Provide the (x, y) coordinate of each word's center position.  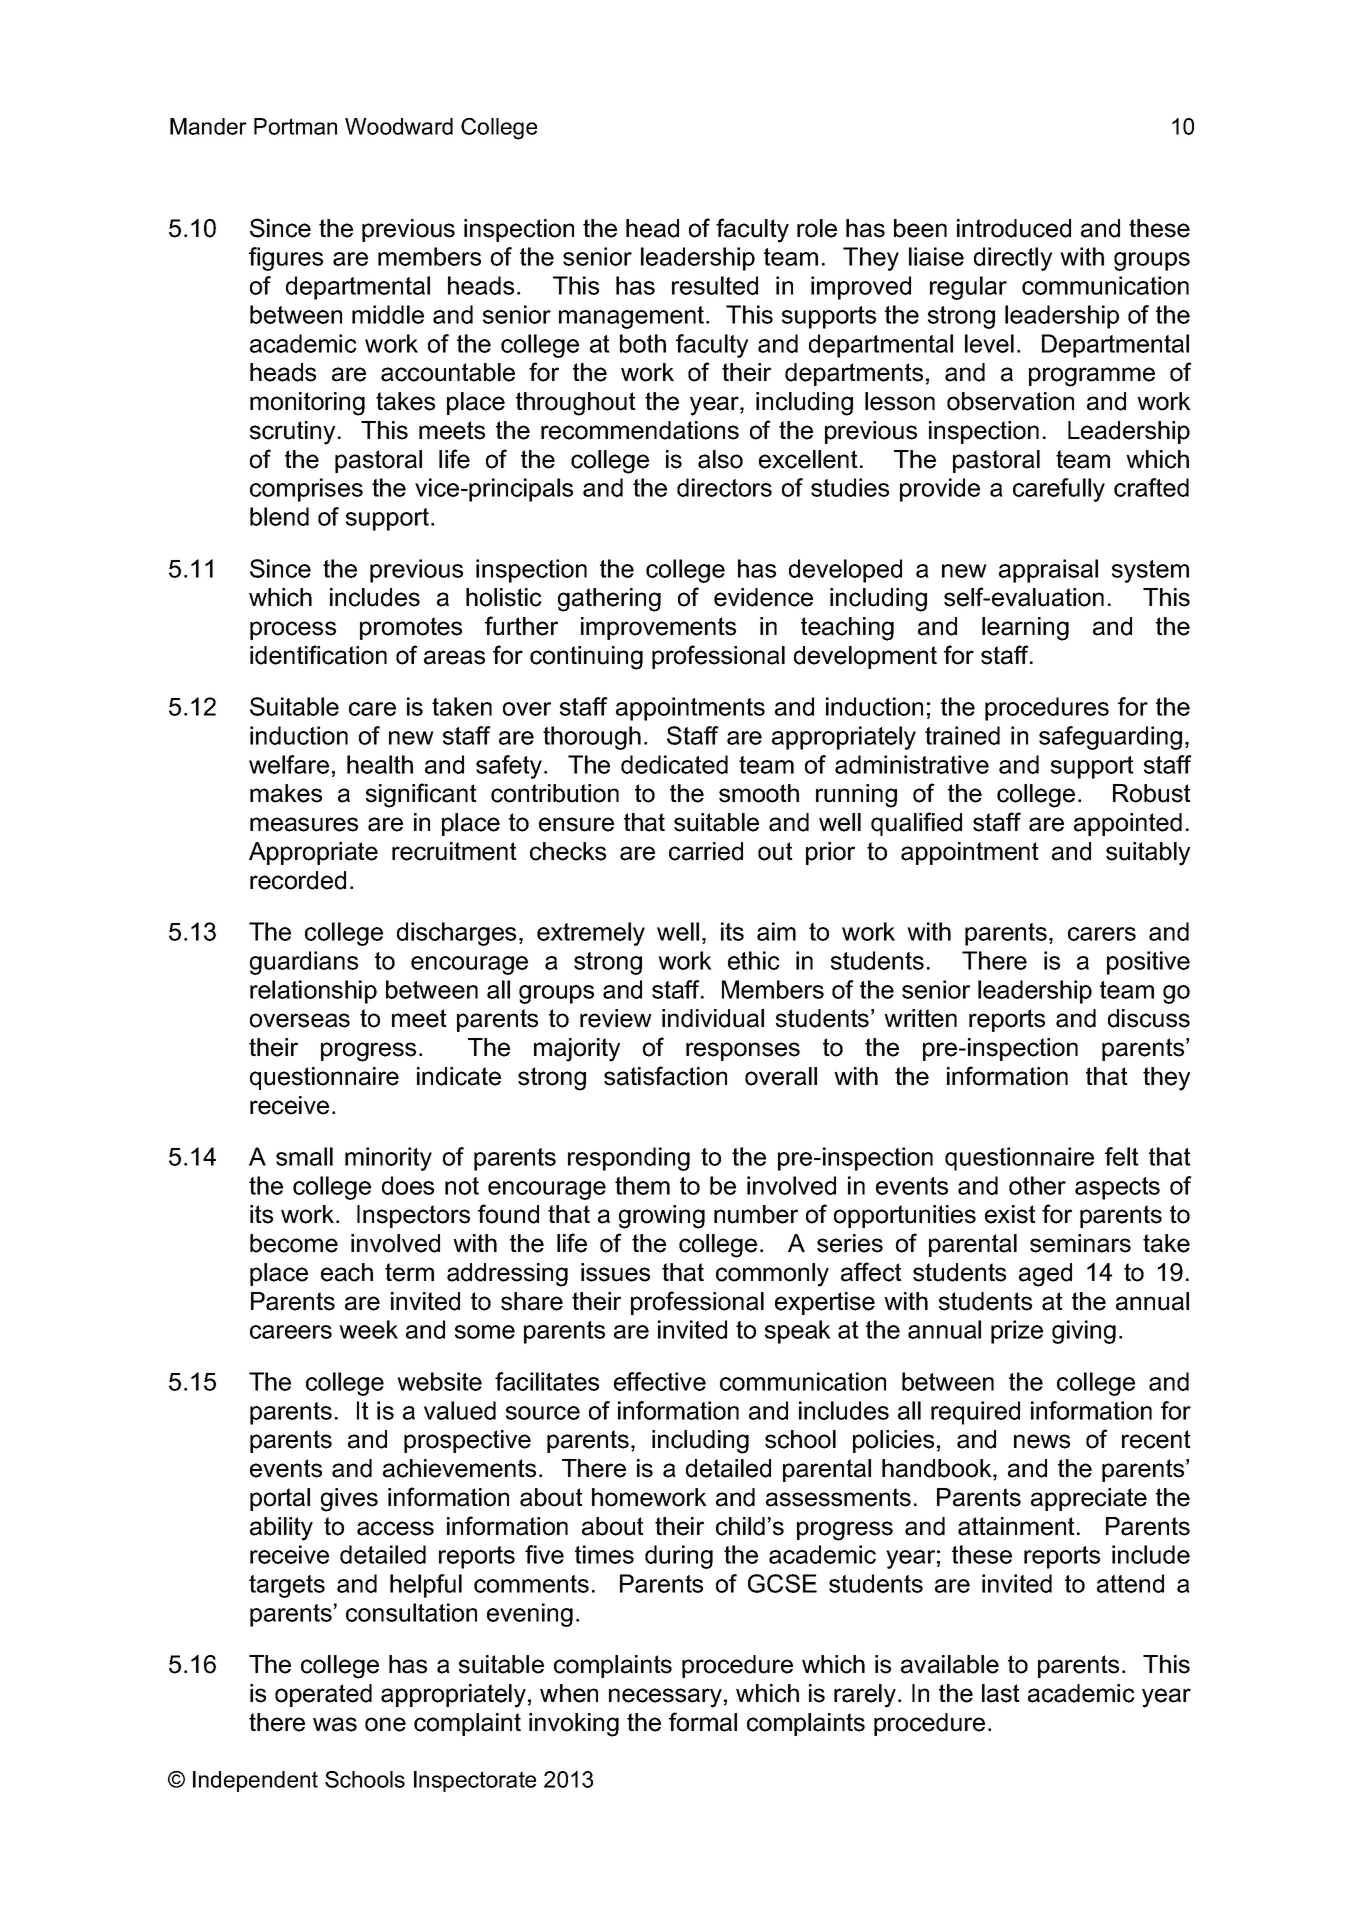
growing (662, 1217)
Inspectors (413, 1216)
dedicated (674, 764)
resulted (715, 285)
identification (318, 655)
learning (1025, 629)
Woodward (399, 126)
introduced (1014, 228)
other (1037, 1185)
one (385, 1724)
